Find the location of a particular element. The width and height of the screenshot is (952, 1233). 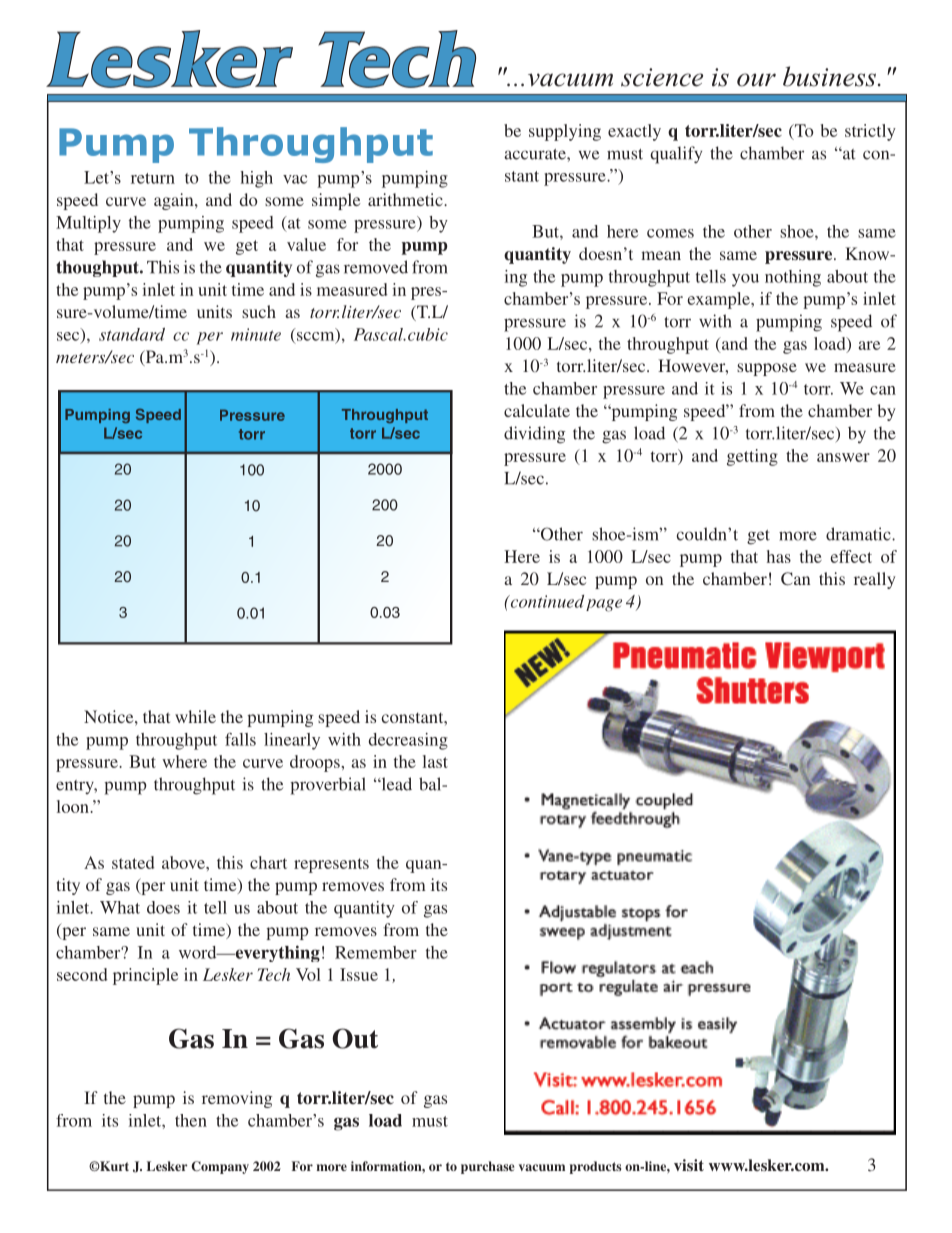

purchase is located at coordinates (487, 1167).
